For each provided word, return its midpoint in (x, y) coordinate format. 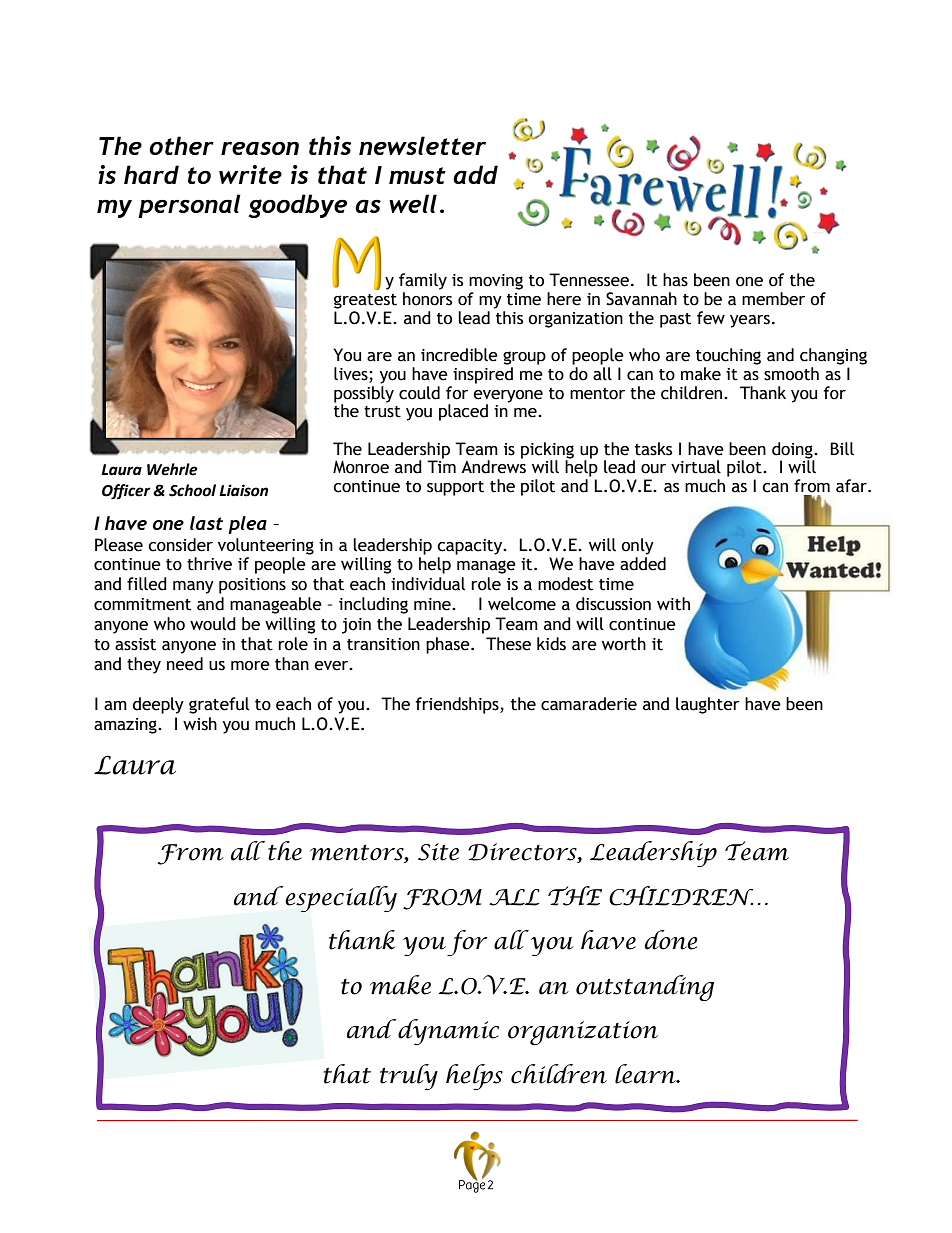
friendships (458, 705)
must (417, 175)
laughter (708, 705)
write (250, 174)
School (192, 490)
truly (409, 1077)
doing (793, 451)
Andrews (493, 466)
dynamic (447, 1032)
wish (200, 724)
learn (646, 1074)
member (773, 299)
